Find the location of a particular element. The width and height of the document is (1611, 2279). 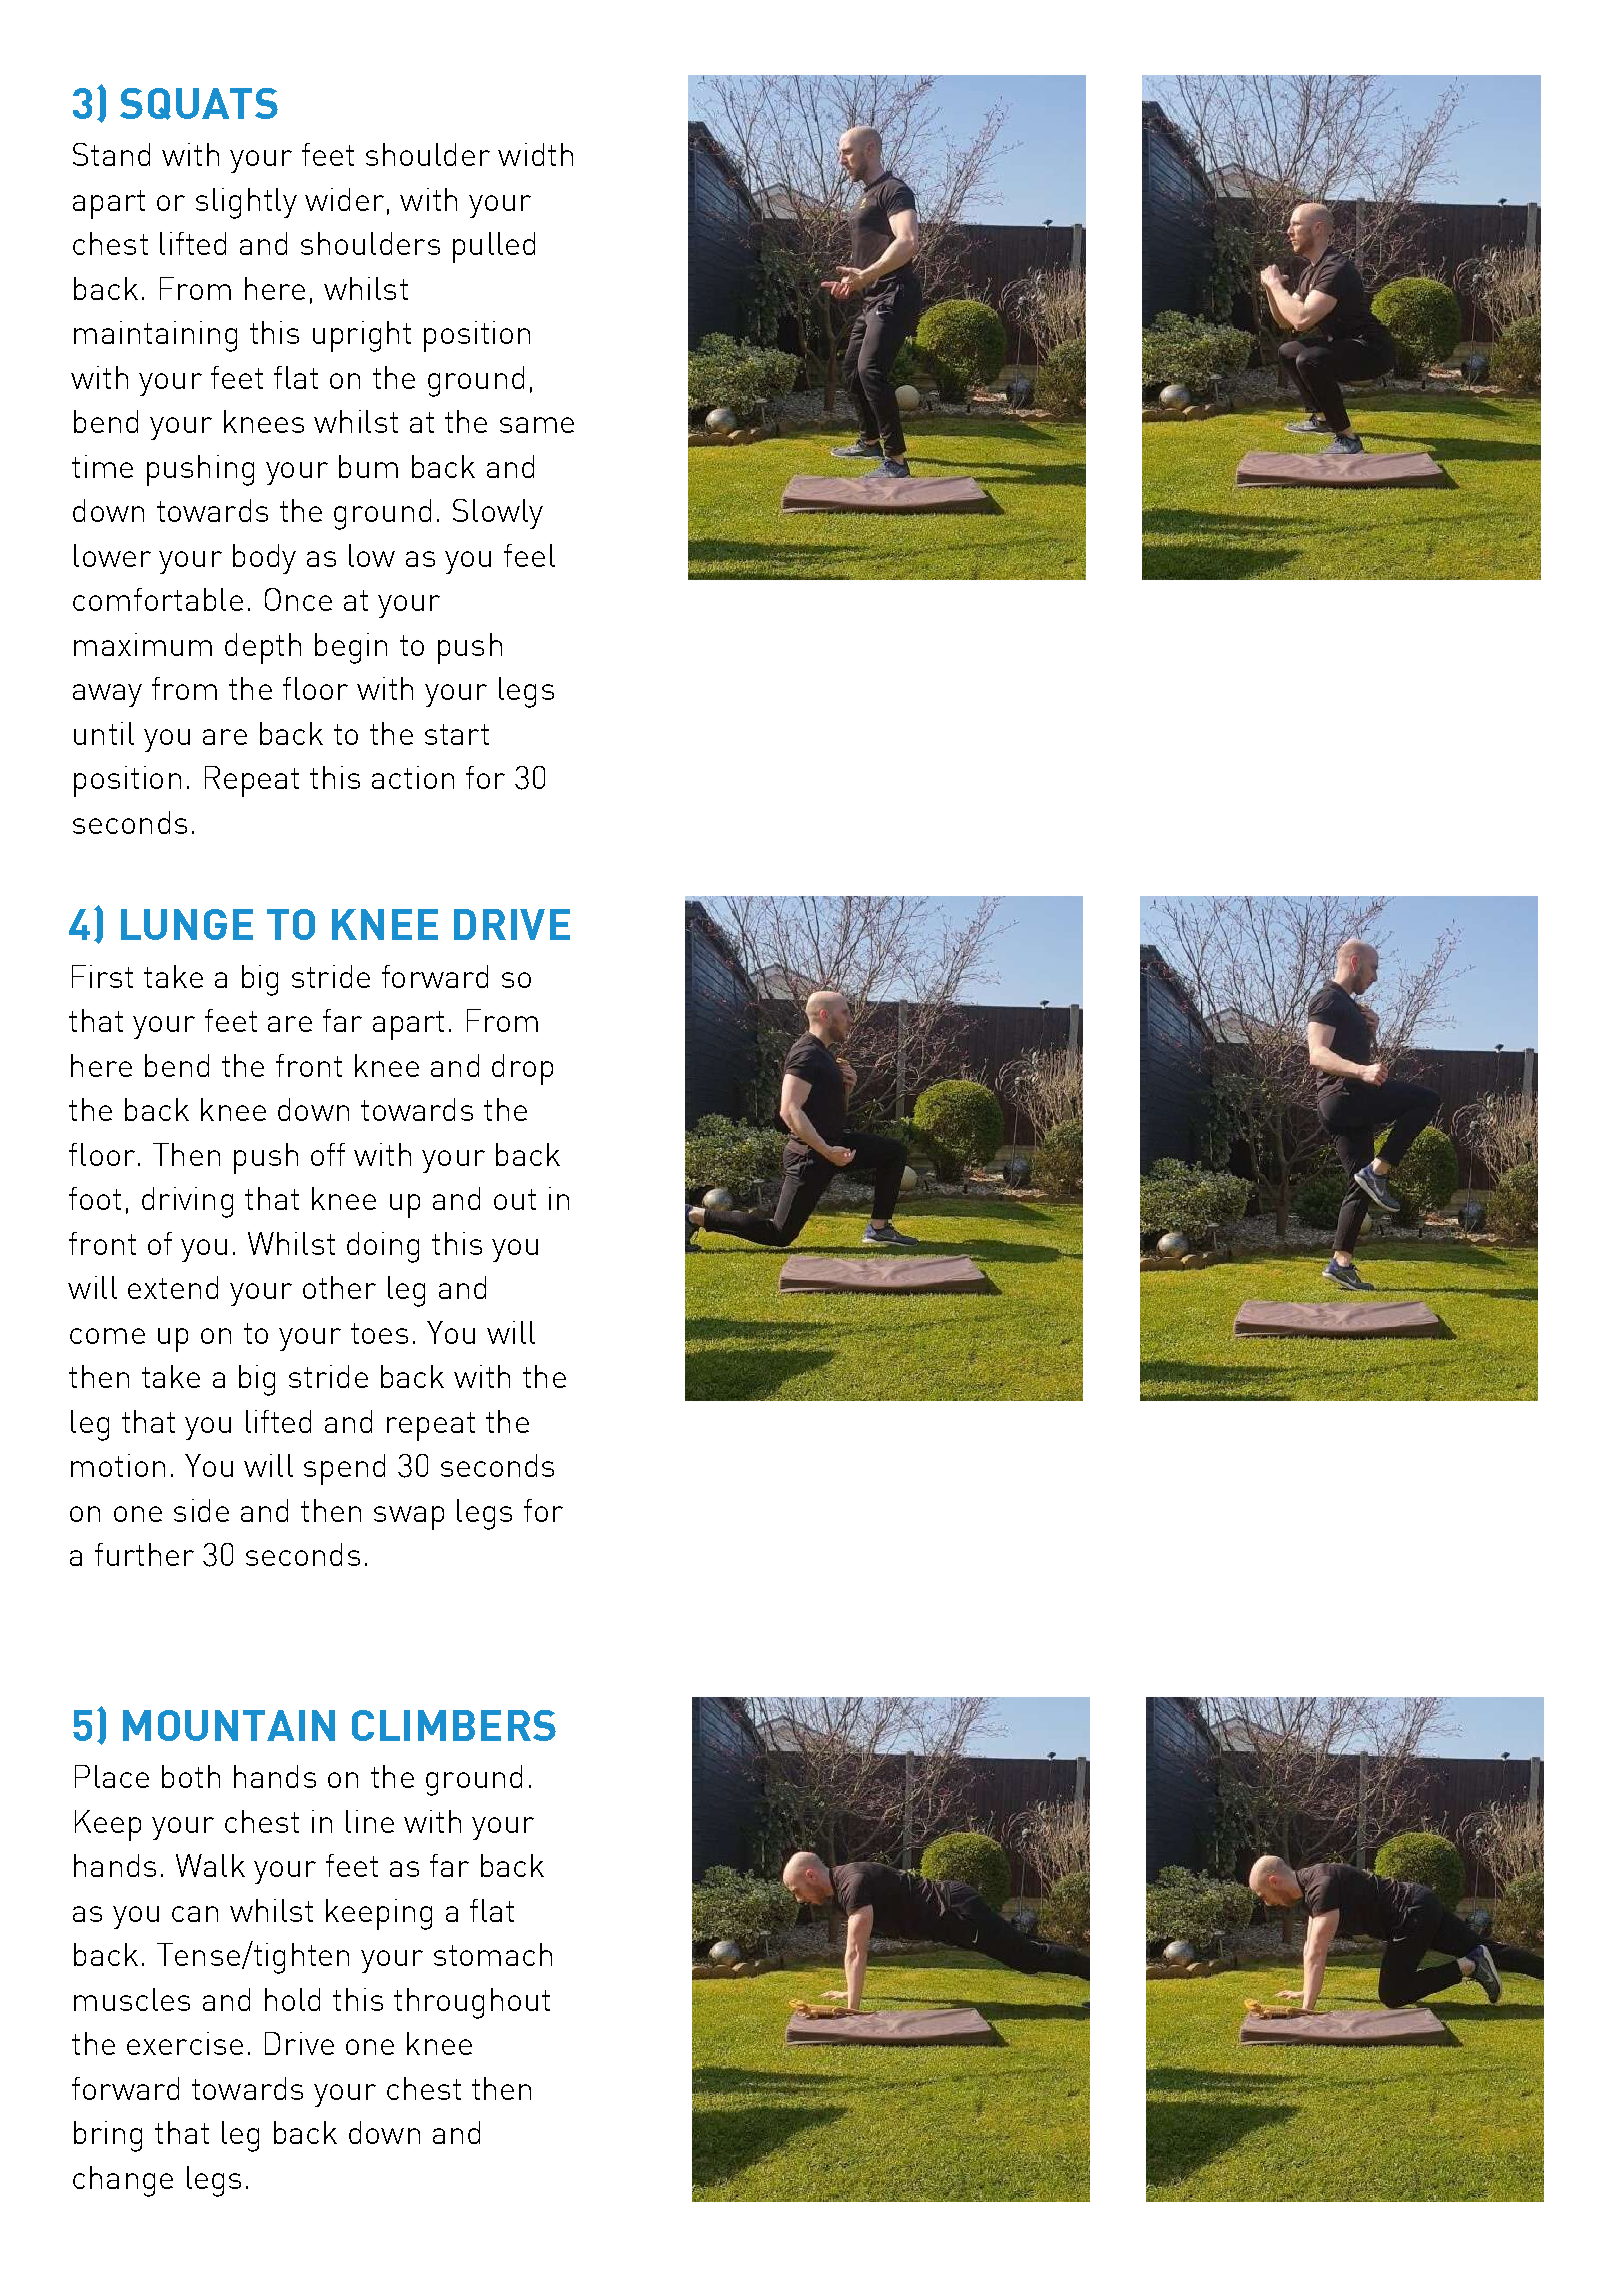

off is located at coordinates (328, 1154).
